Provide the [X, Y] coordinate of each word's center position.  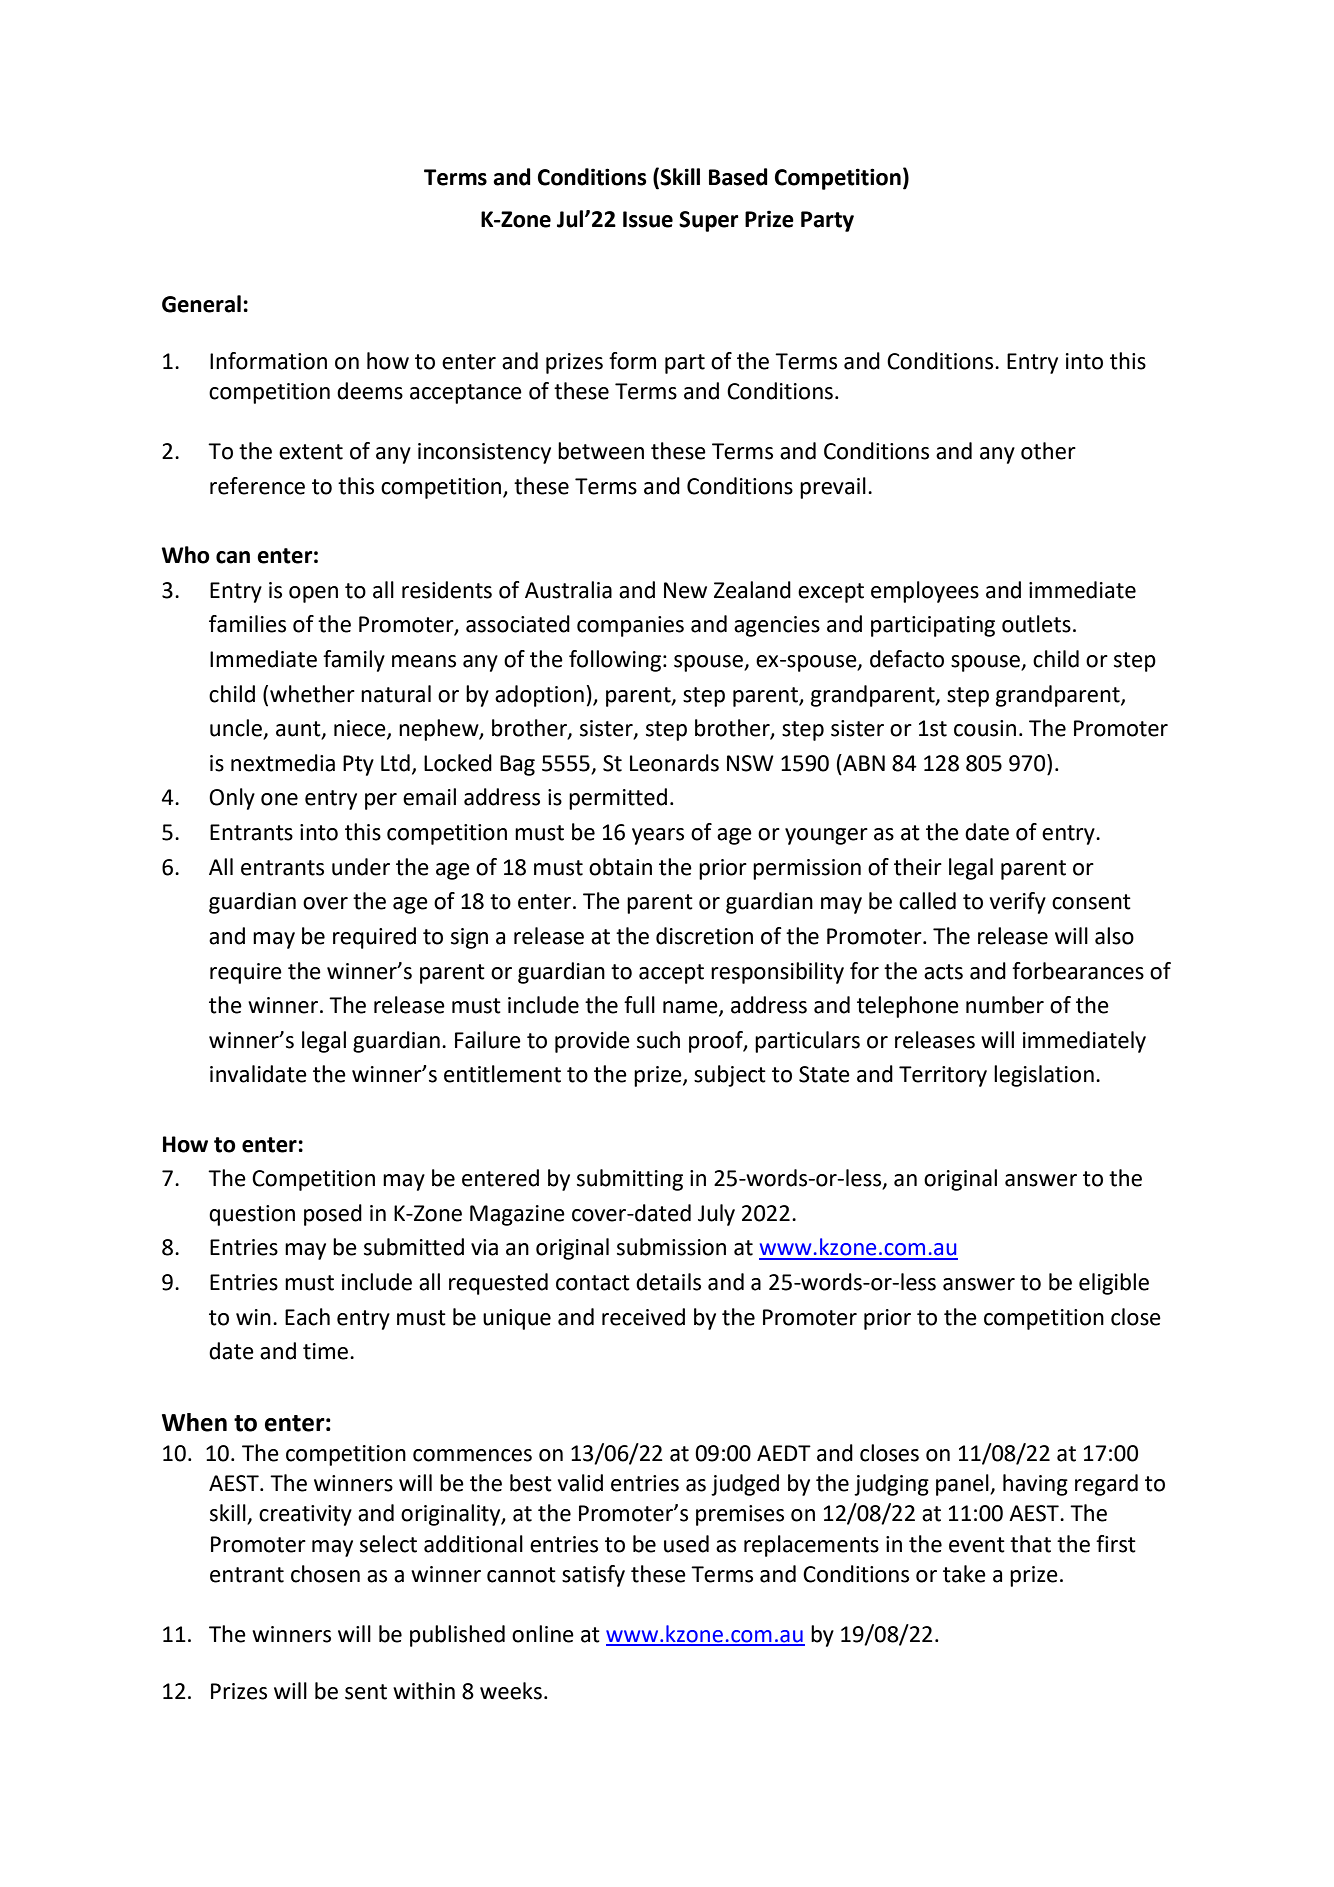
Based [738, 177]
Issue [648, 219]
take [964, 1574]
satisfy [593, 1576]
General [201, 304]
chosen [325, 1574]
